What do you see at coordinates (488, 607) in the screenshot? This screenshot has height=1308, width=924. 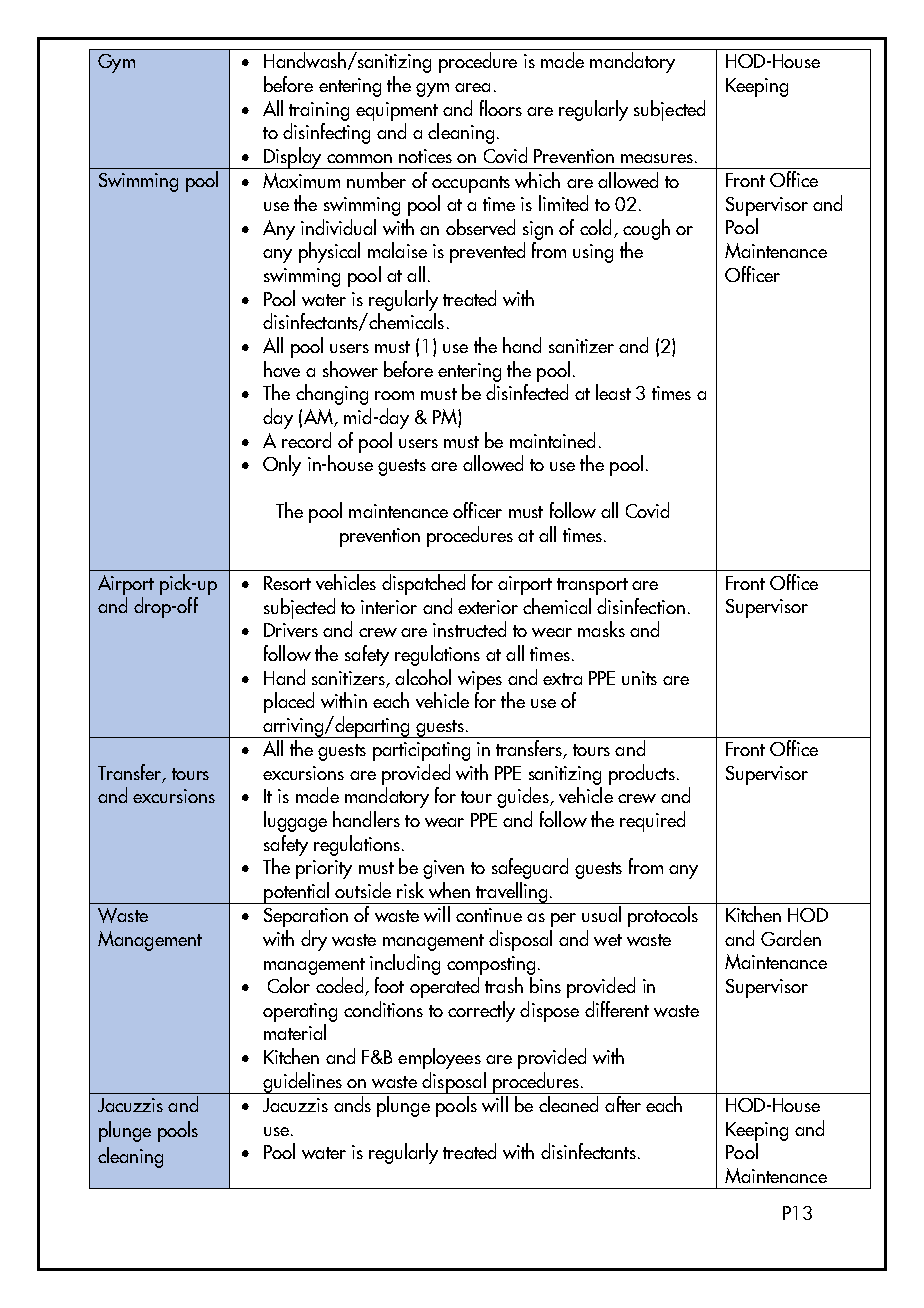 I see `exterior` at bounding box center [488, 607].
